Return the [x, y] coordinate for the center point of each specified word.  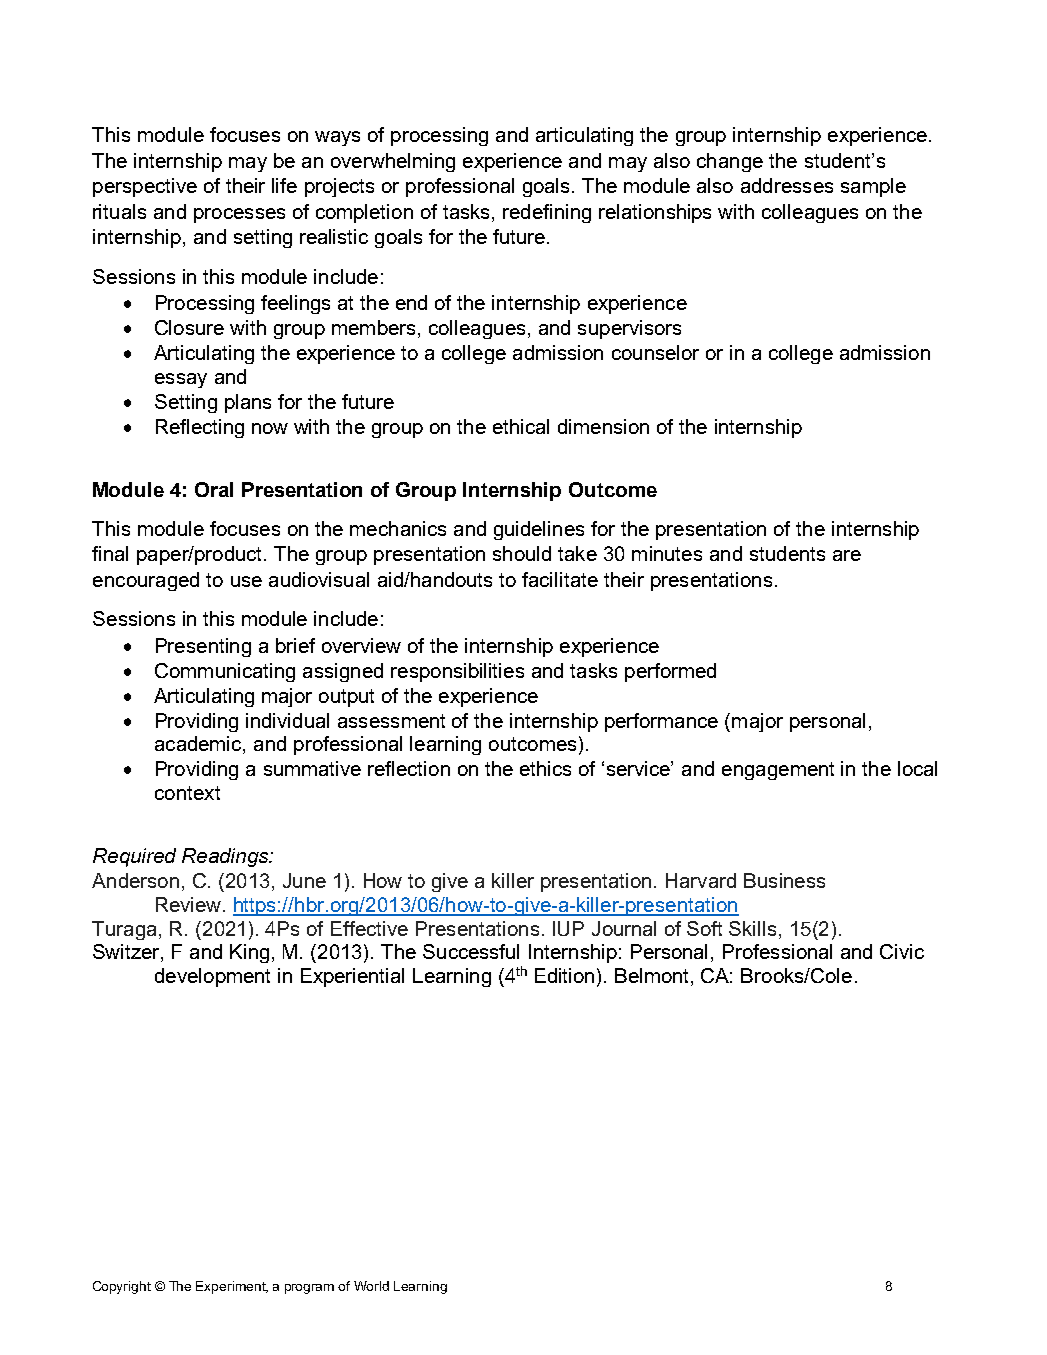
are [847, 555]
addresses [787, 185]
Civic [902, 951]
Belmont [653, 975]
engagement [778, 771]
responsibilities [457, 672]
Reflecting [200, 428]
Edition [564, 975]
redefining [547, 213]
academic [199, 745]
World [371, 1286]
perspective [145, 187]
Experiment [232, 1287]
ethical [521, 426]
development [212, 977]
